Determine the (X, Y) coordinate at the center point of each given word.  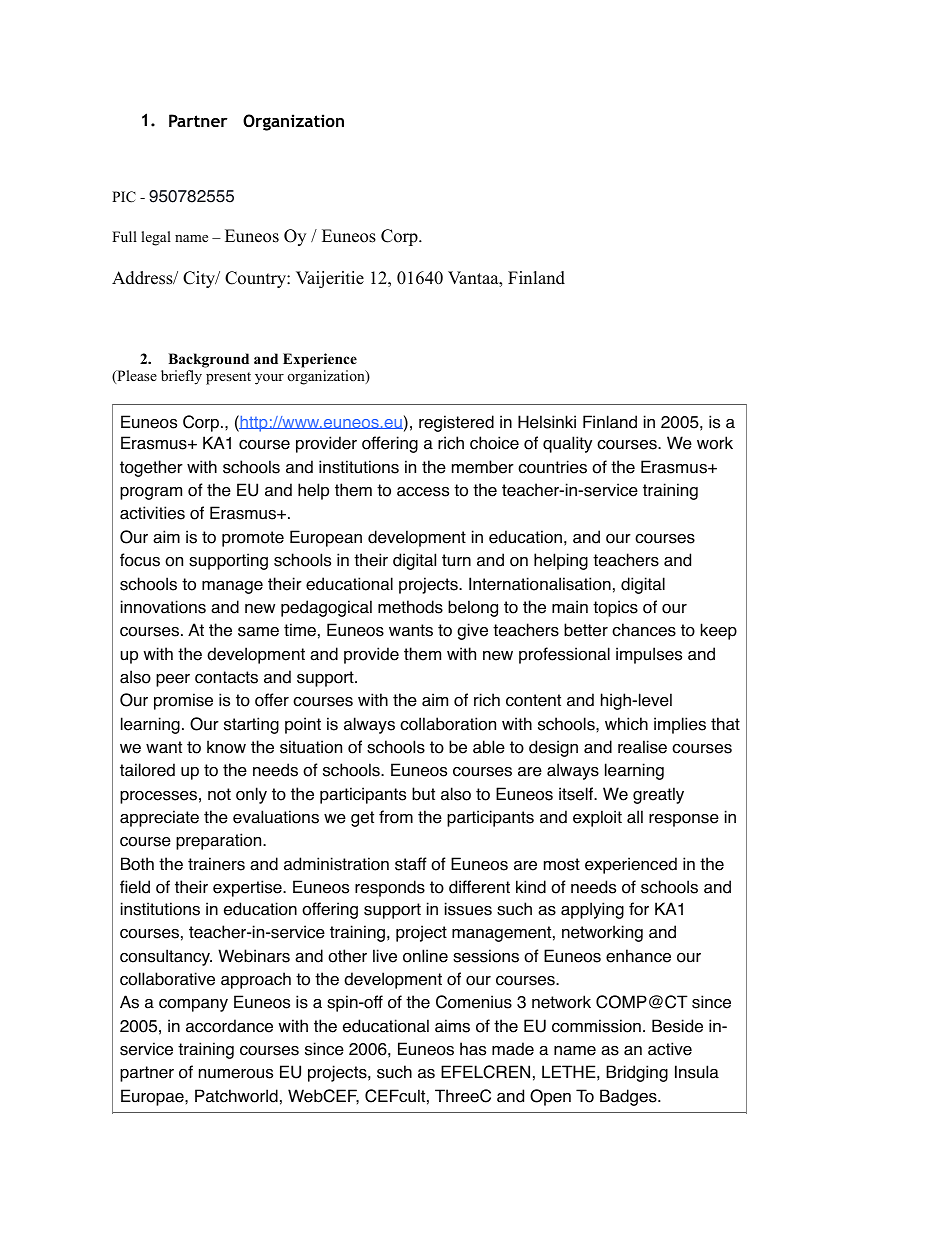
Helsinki (547, 422)
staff (411, 864)
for (639, 909)
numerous (236, 1074)
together (151, 468)
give (472, 631)
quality (567, 444)
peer (173, 680)
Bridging (637, 1073)
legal (156, 238)
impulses (649, 655)
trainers (216, 864)
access (423, 492)
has (473, 1049)
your (269, 379)
